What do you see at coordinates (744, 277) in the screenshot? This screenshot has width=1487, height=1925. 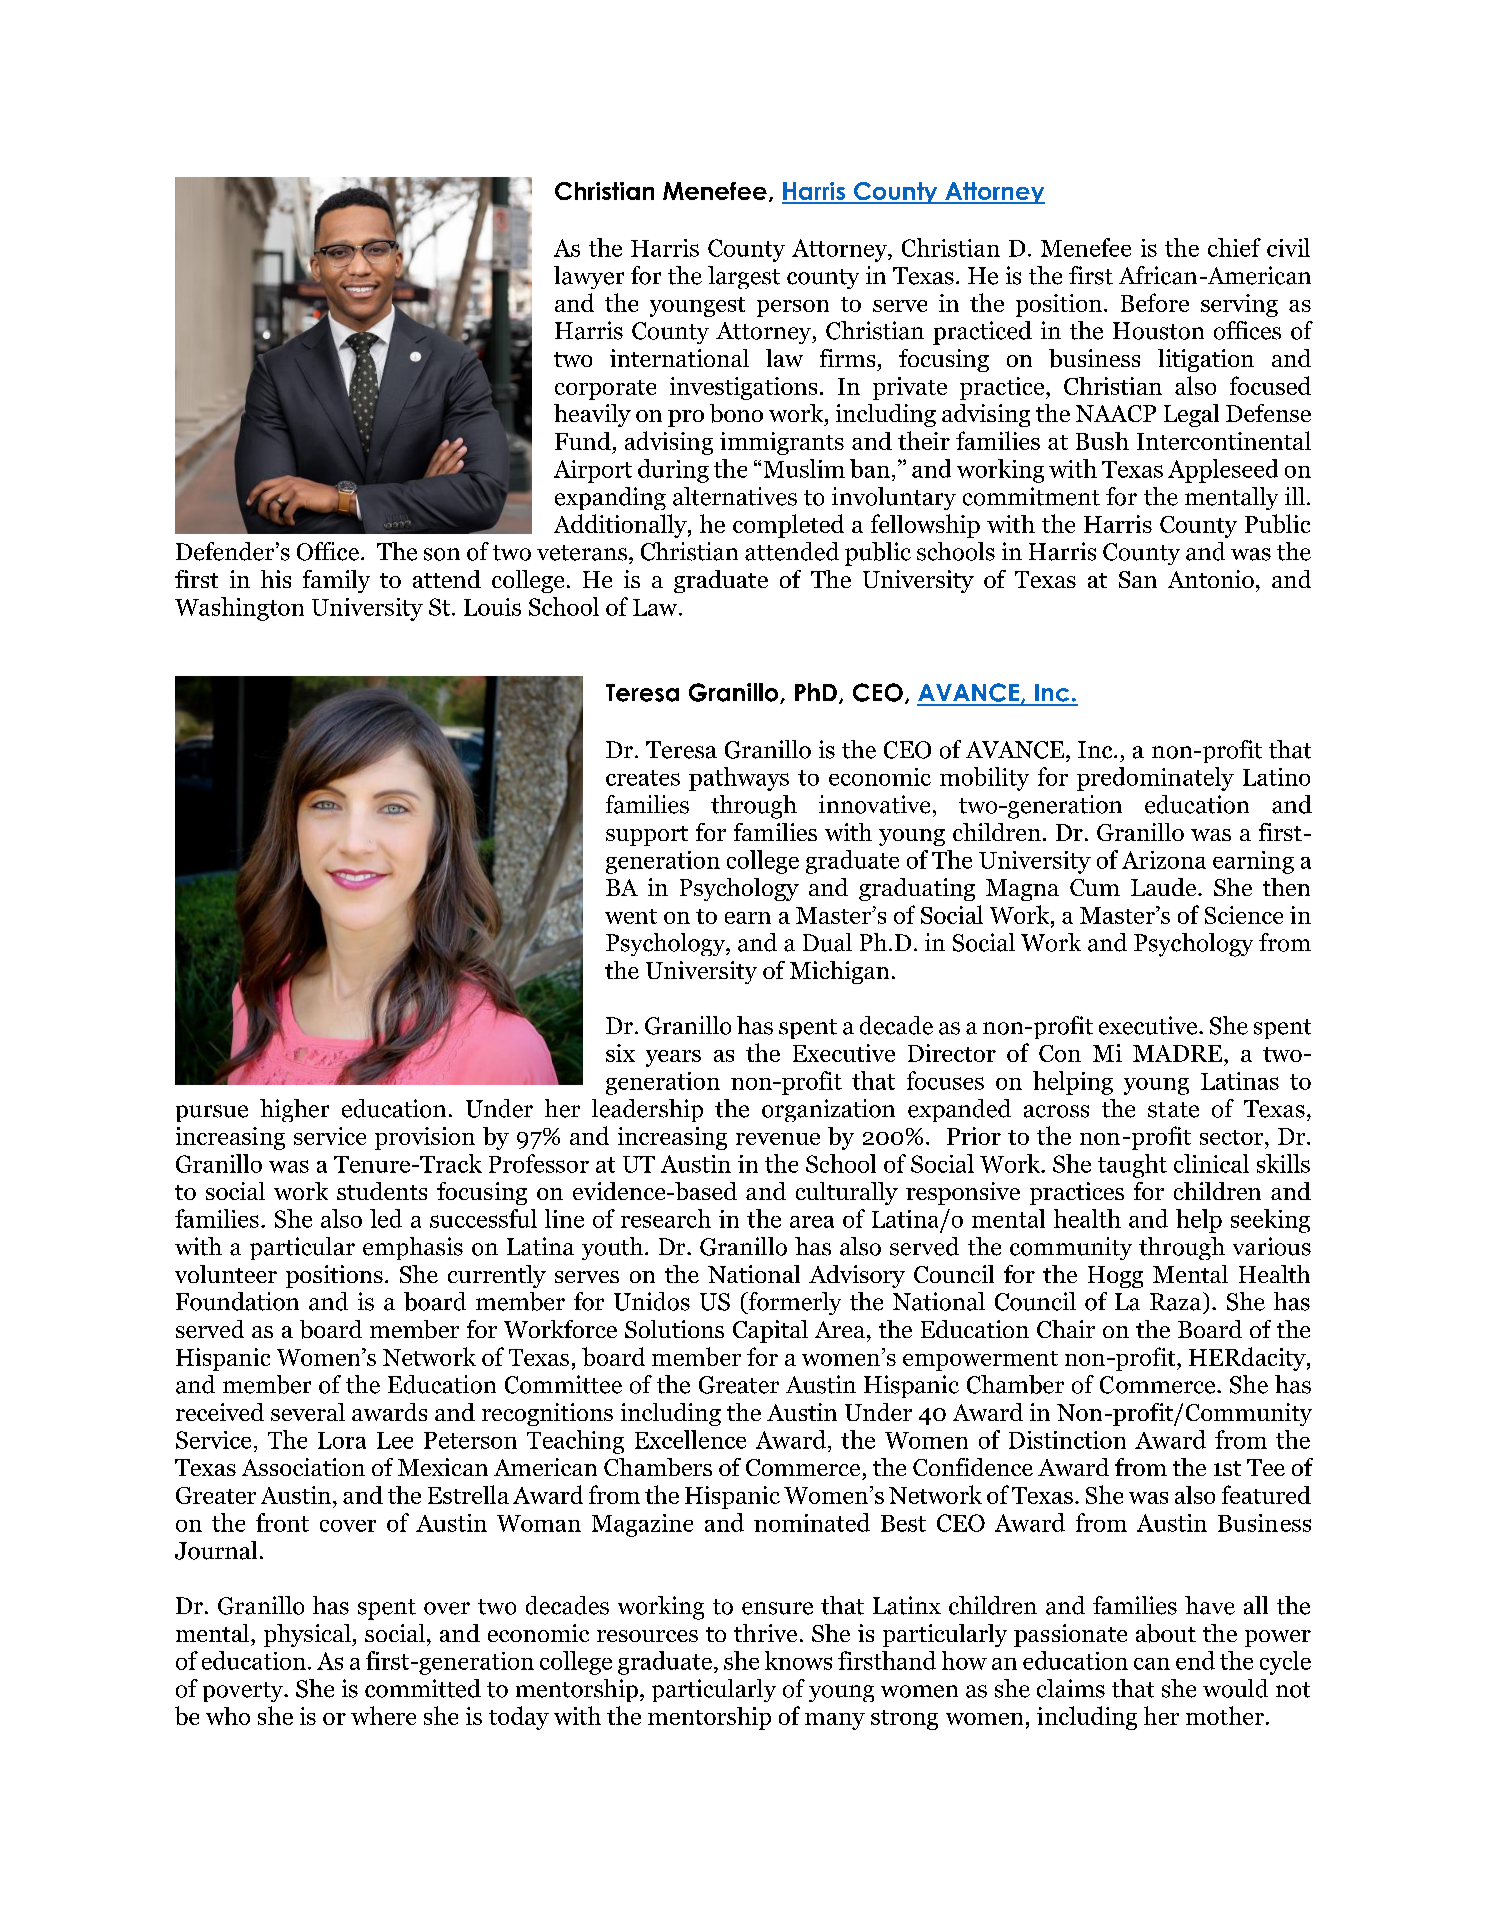 I see `largest` at bounding box center [744, 277].
